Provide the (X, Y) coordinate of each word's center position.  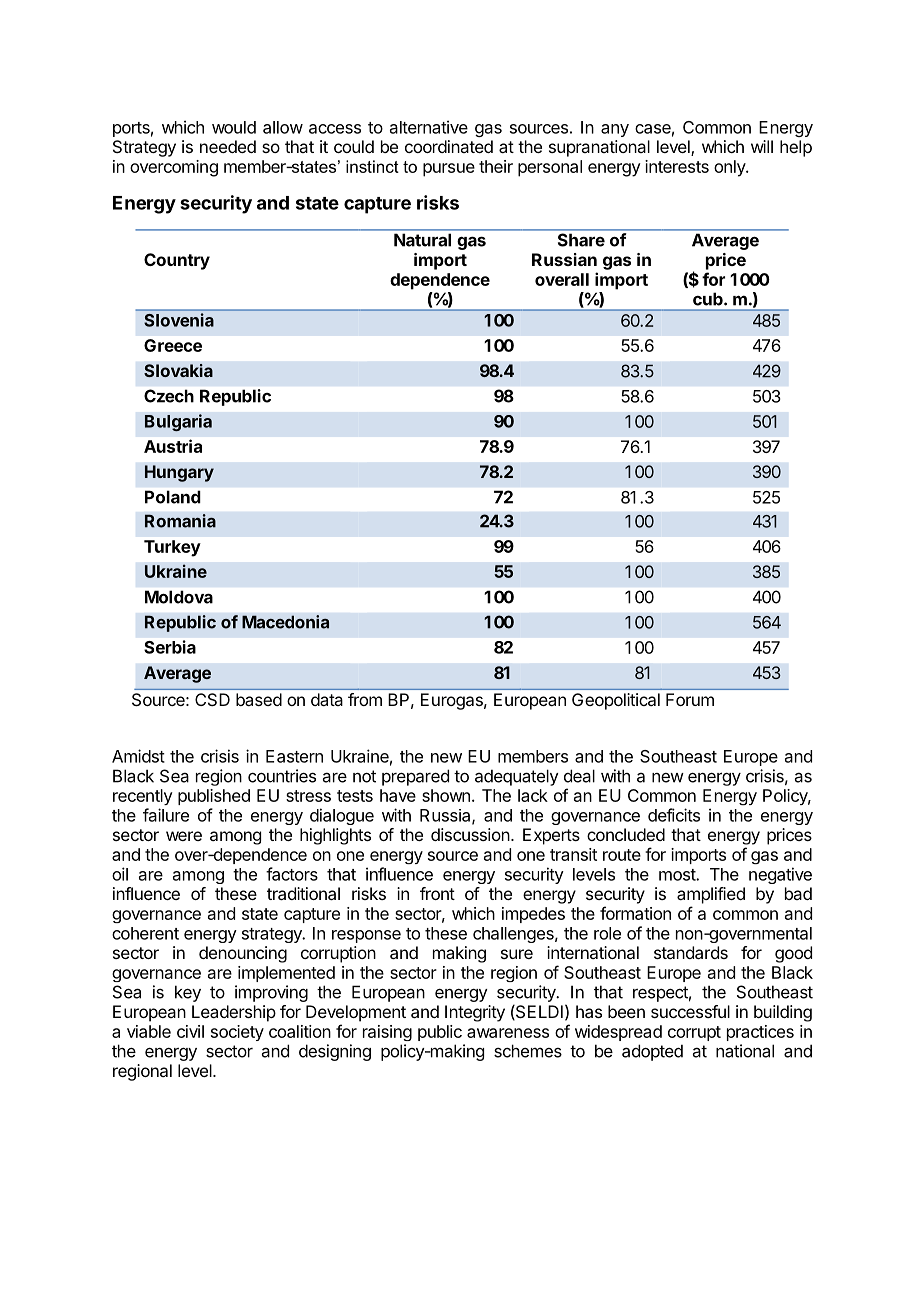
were (184, 836)
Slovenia (179, 320)
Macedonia (285, 622)
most (678, 875)
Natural (422, 240)
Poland (173, 497)
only (730, 168)
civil (190, 1031)
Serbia (170, 647)
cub (709, 299)
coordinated (449, 146)
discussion (470, 834)
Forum (690, 699)
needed (228, 146)
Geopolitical (616, 701)
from (365, 699)
